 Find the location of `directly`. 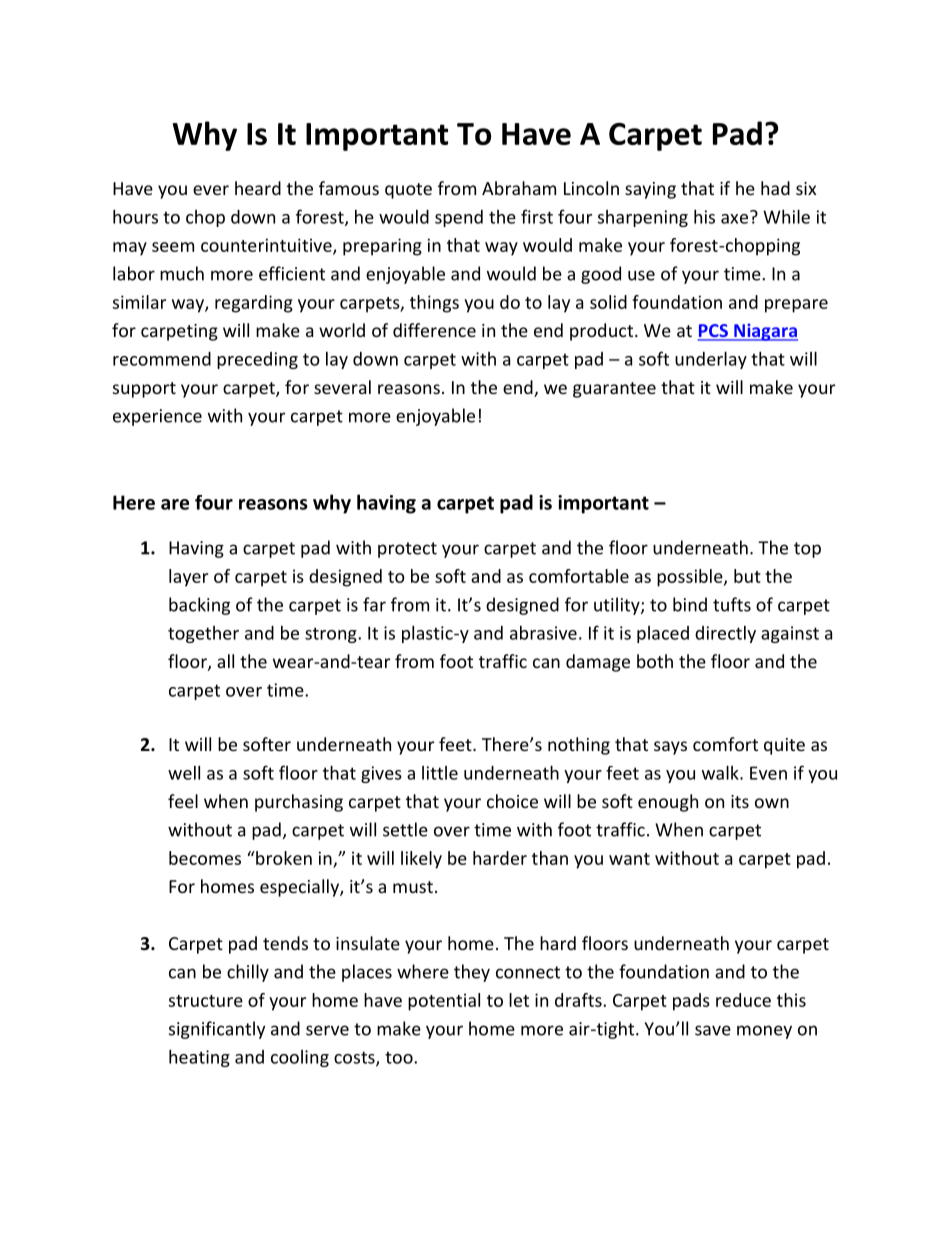

directly is located at coordinates (725, 634).
